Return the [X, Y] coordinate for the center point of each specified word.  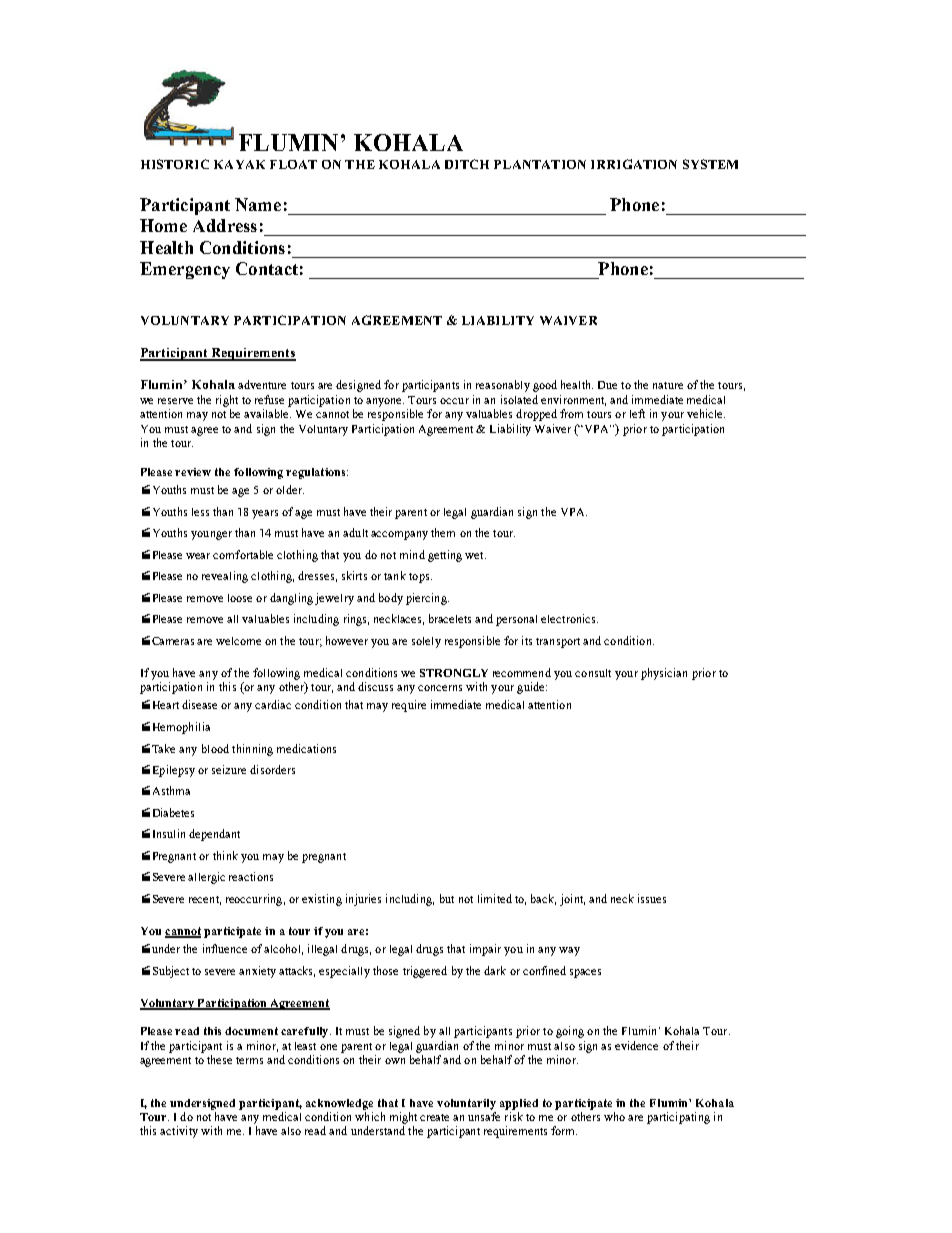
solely [426, 642]
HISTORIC [175, 164]
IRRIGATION [634, 164]
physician [664, 674]
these [219, 1059]
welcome [238, 641]
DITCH [467, 164]
